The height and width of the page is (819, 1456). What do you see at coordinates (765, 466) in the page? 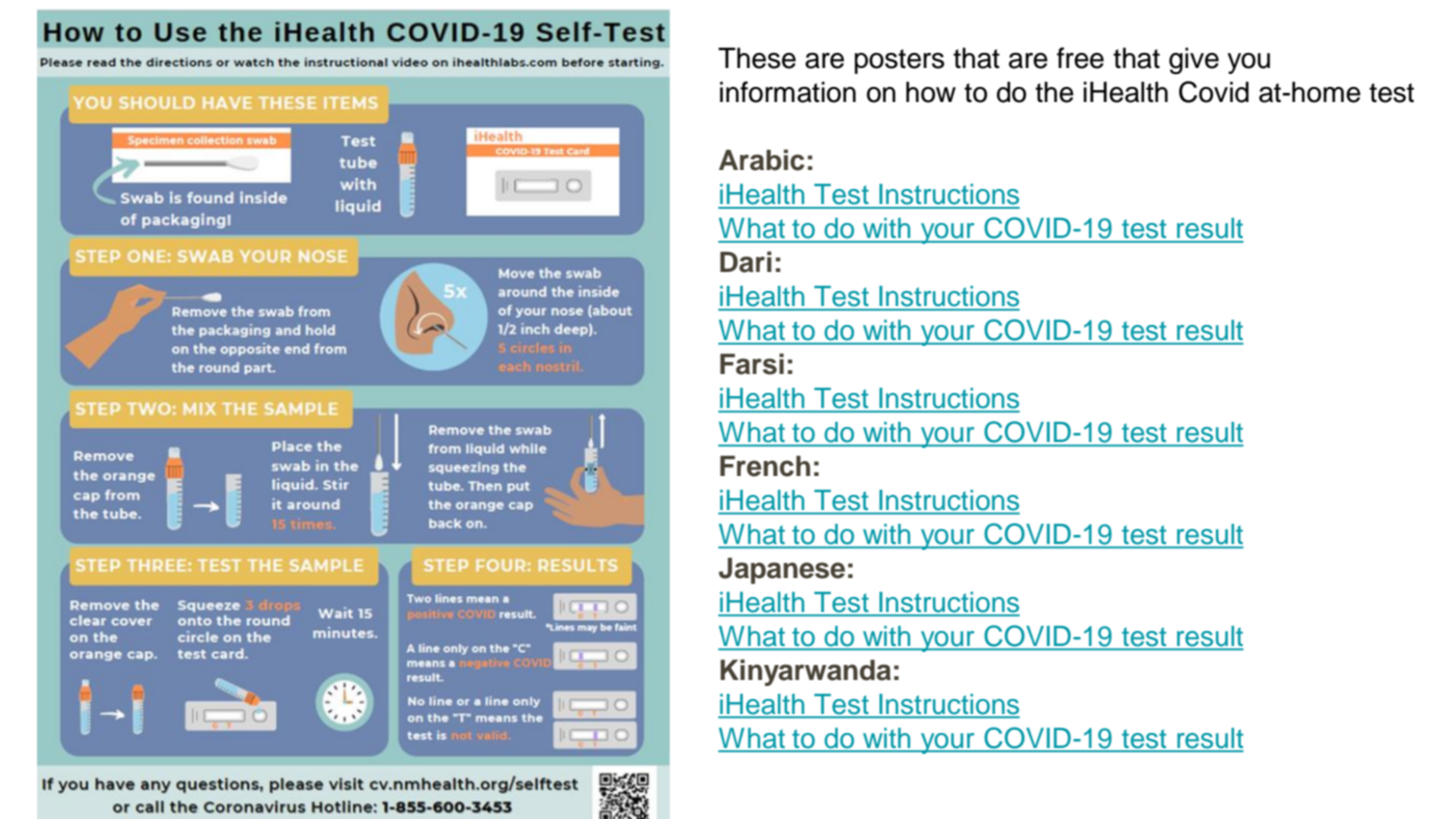
I see `French` at bounding box center [765, 466].
